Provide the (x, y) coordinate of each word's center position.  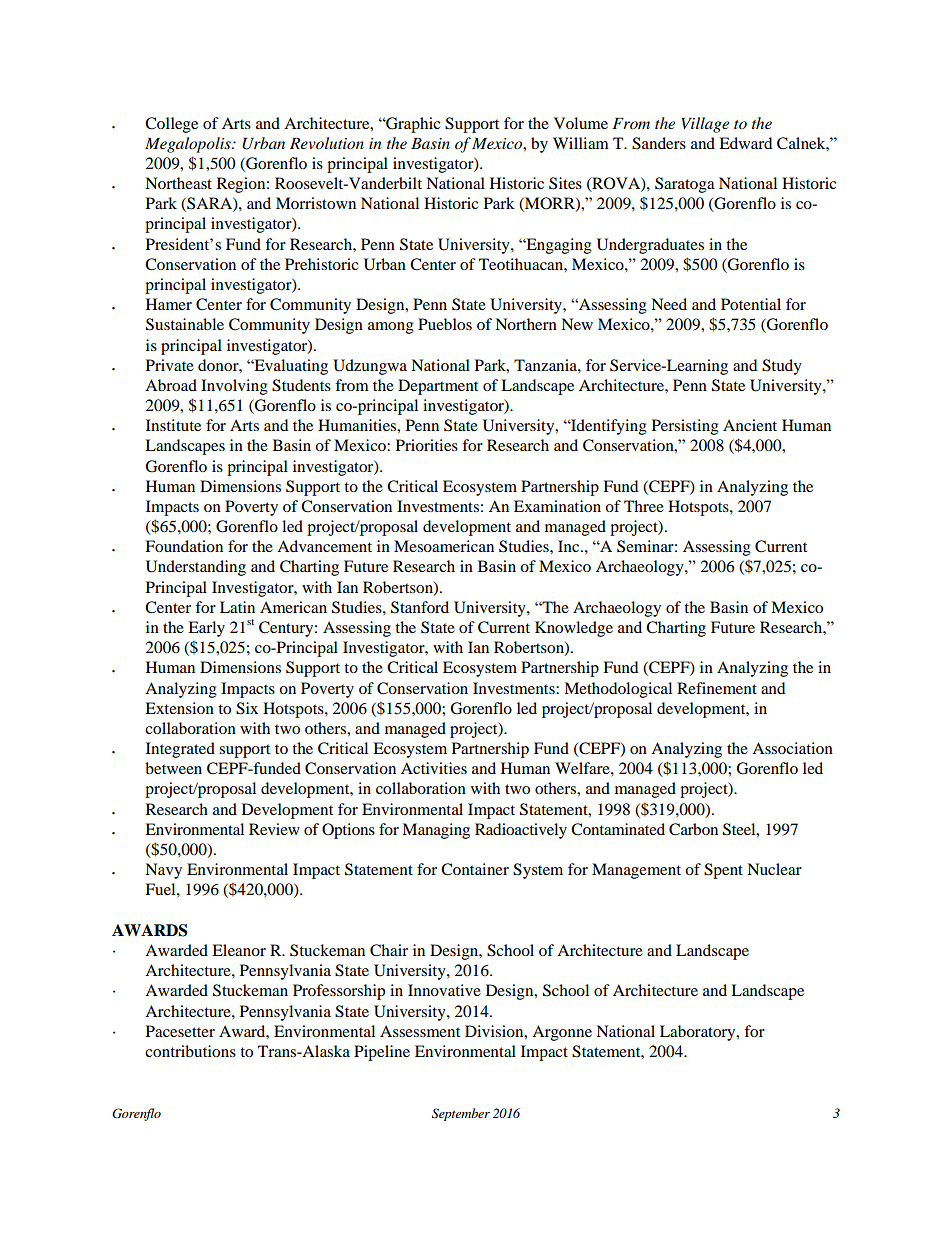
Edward (745, 143)
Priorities (427, 445)
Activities (434, 768)
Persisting (685, 427)
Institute (173, 425)
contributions (190, 1051)
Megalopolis (189, 145)
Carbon (693, 829)
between (173, 768)
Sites (565, 183)
